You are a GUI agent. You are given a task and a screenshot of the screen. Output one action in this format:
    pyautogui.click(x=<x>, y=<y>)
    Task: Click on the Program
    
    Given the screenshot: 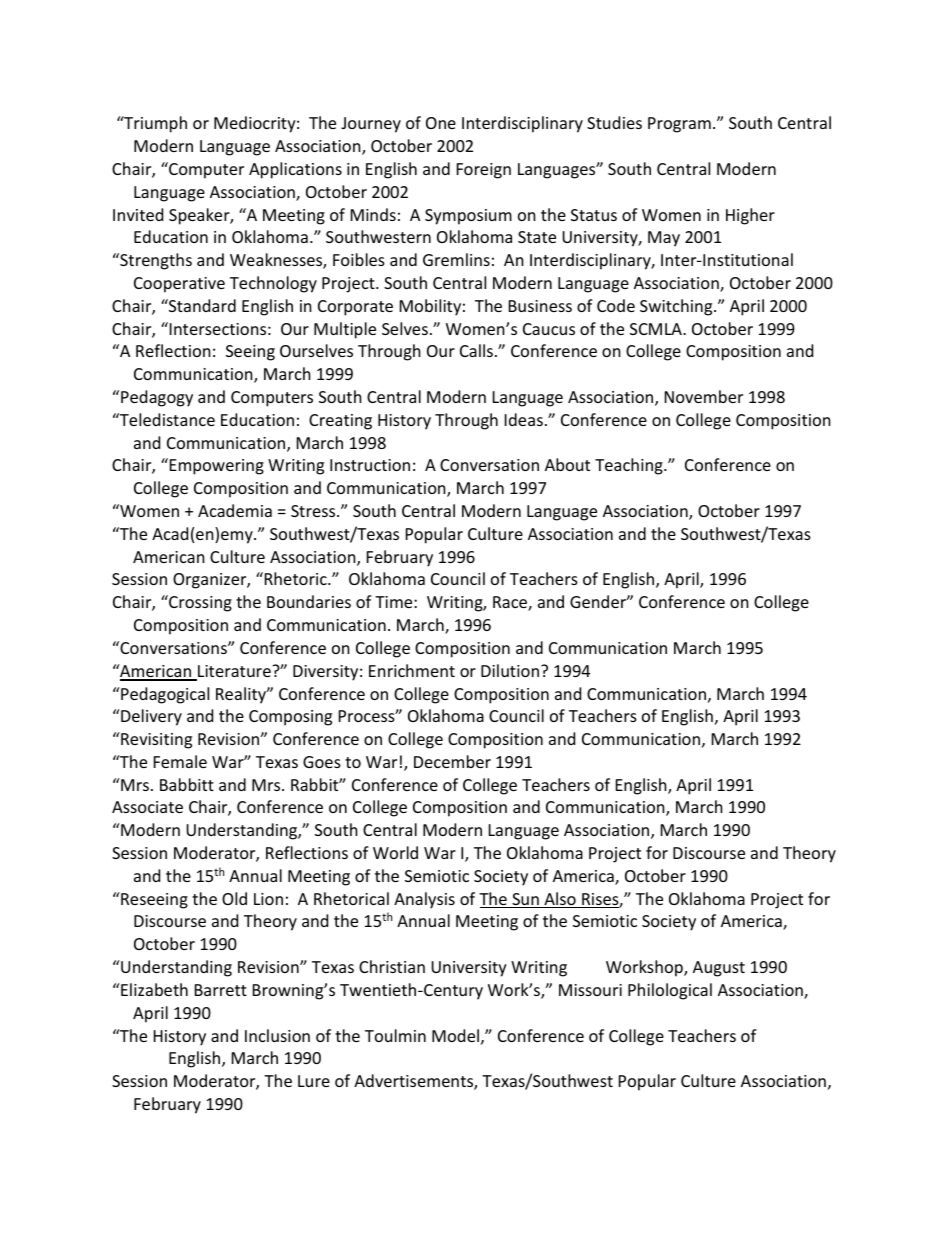 What is the action you would take?
    pyautogui.click(x=679, y=125)
